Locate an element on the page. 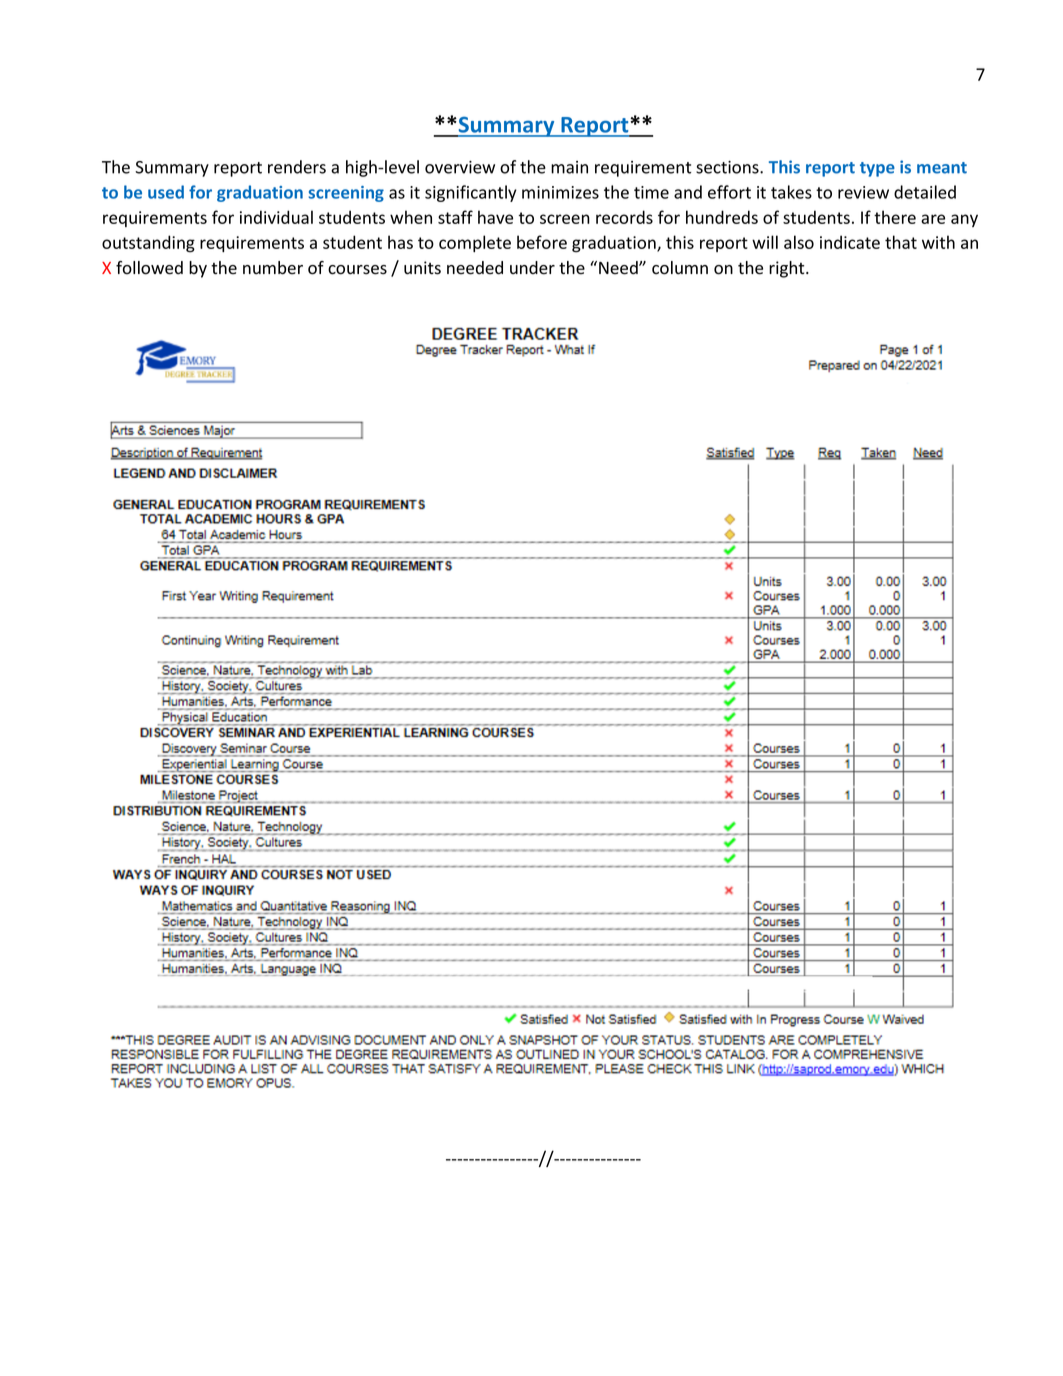 Image resolution: width=1063 pixels, height=1376 pixels. minimizes is located at coordinates (560, 192).
